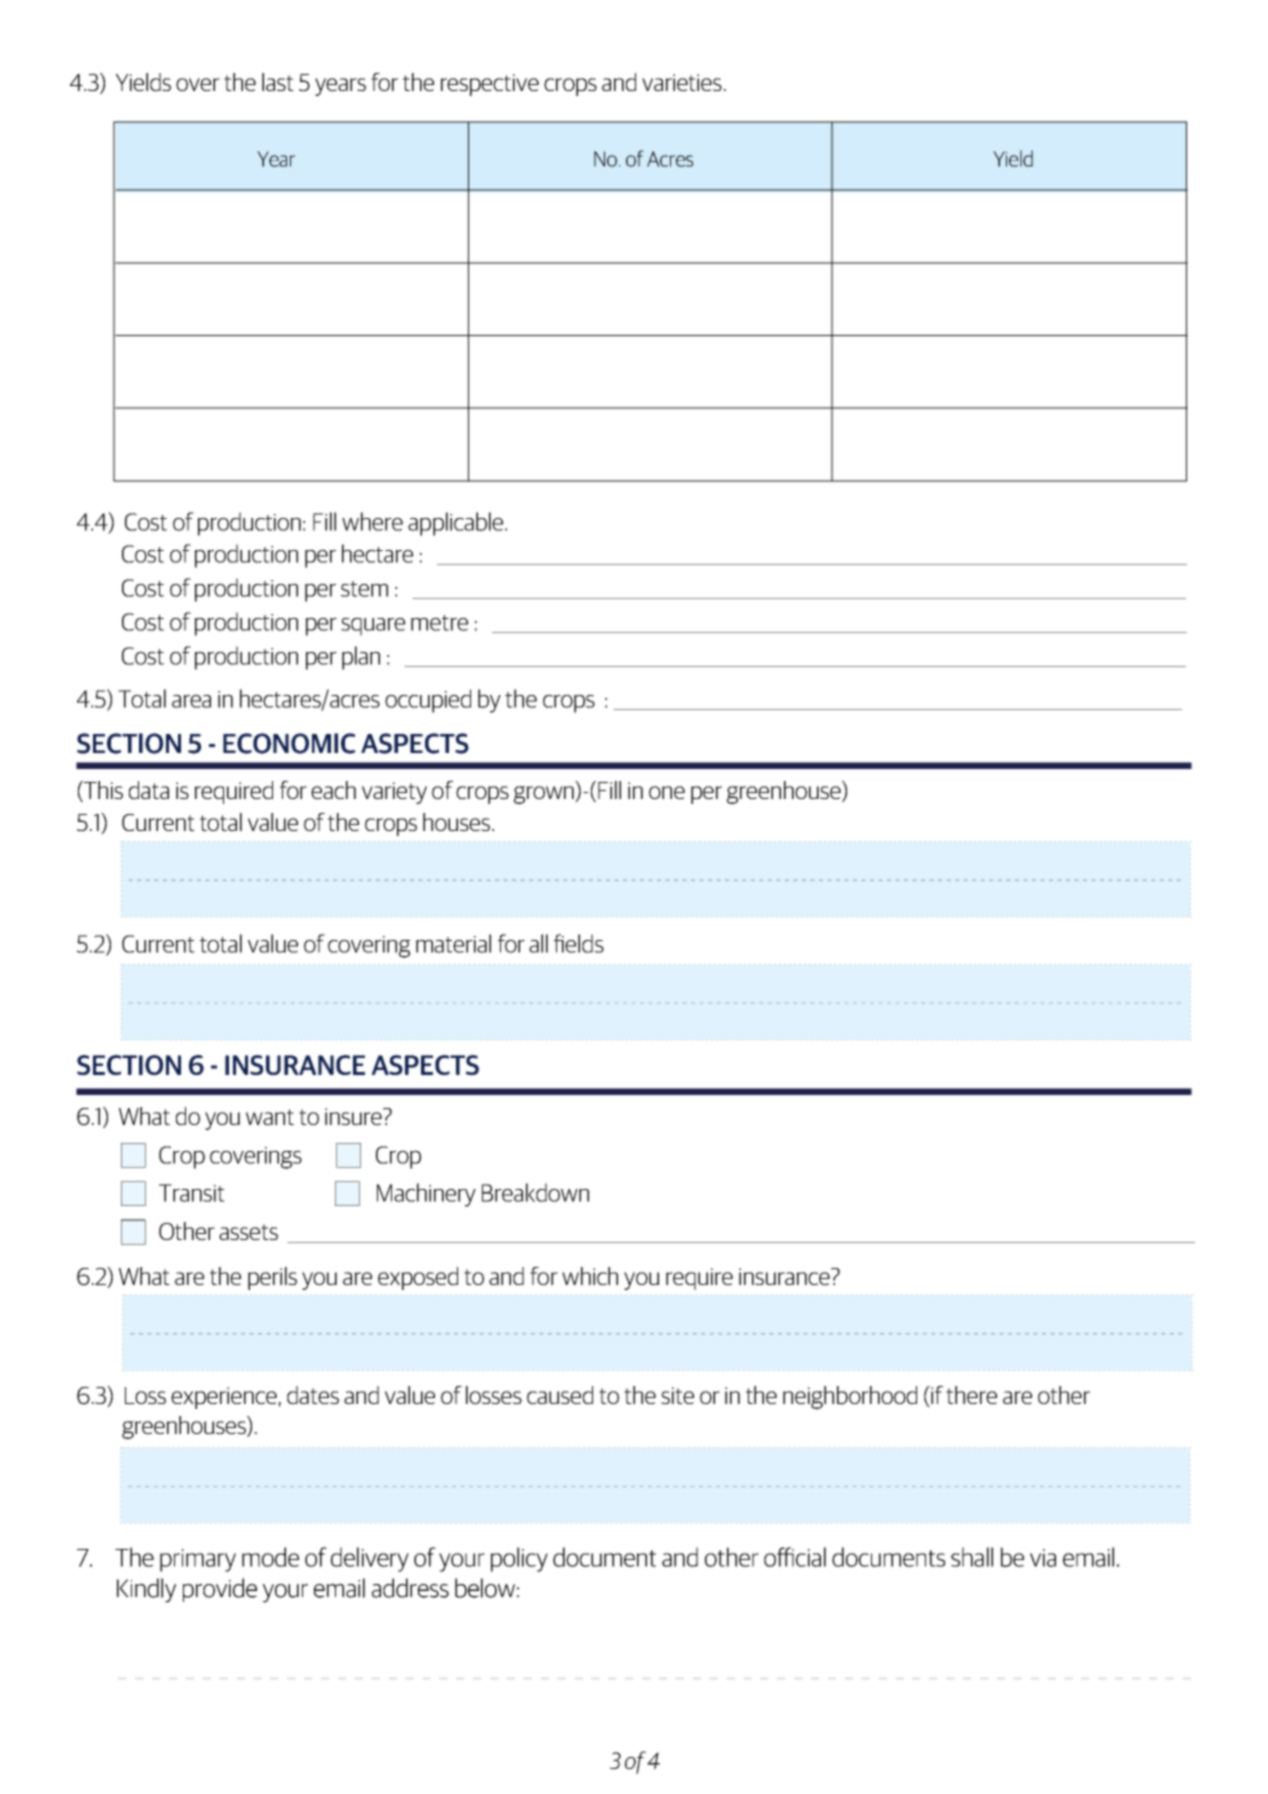  Describe the element at coordinates (372, 521) in the screenshot. I see `where` at that location.
